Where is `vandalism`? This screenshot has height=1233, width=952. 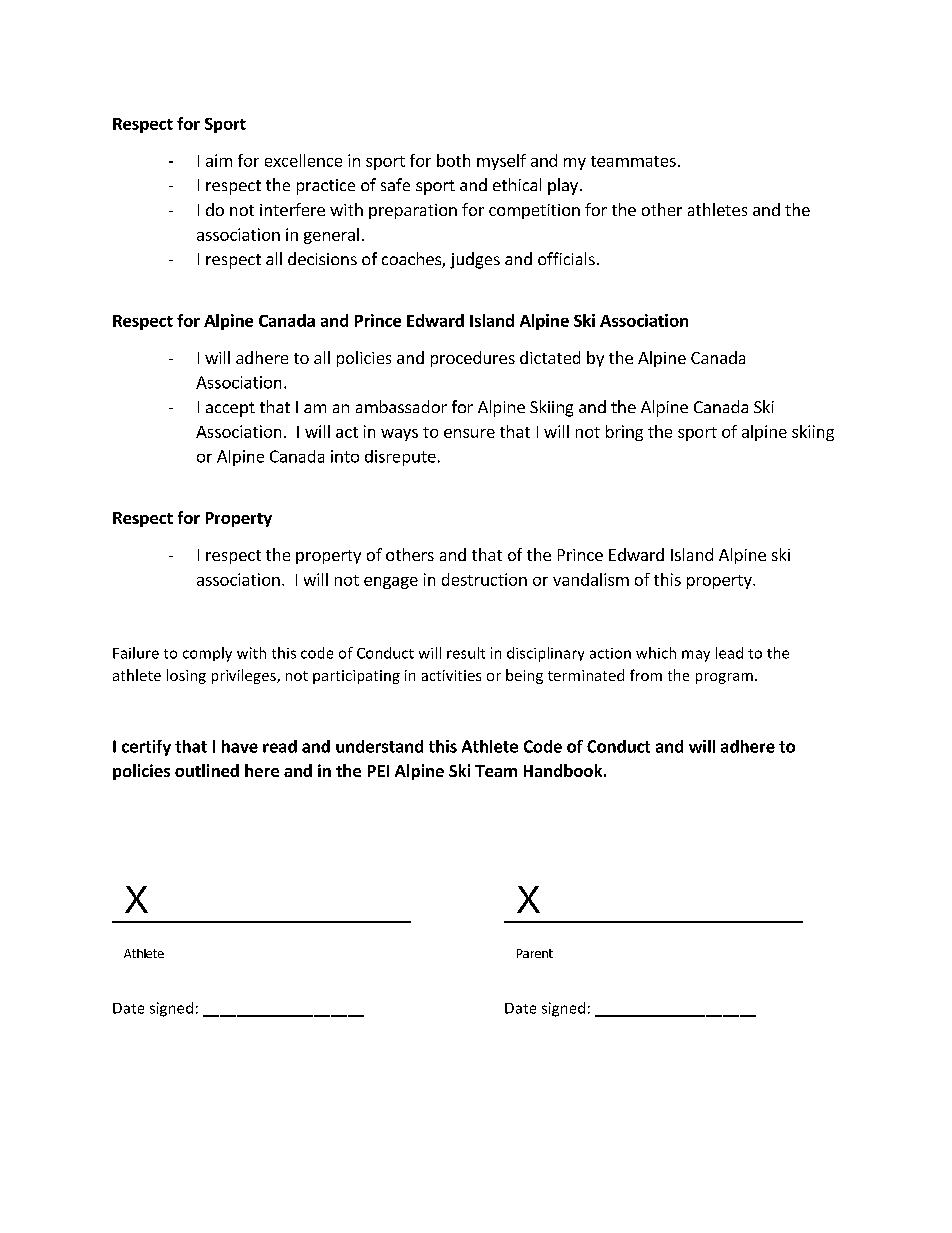 vandalism is located at coordinates (591, 579).
